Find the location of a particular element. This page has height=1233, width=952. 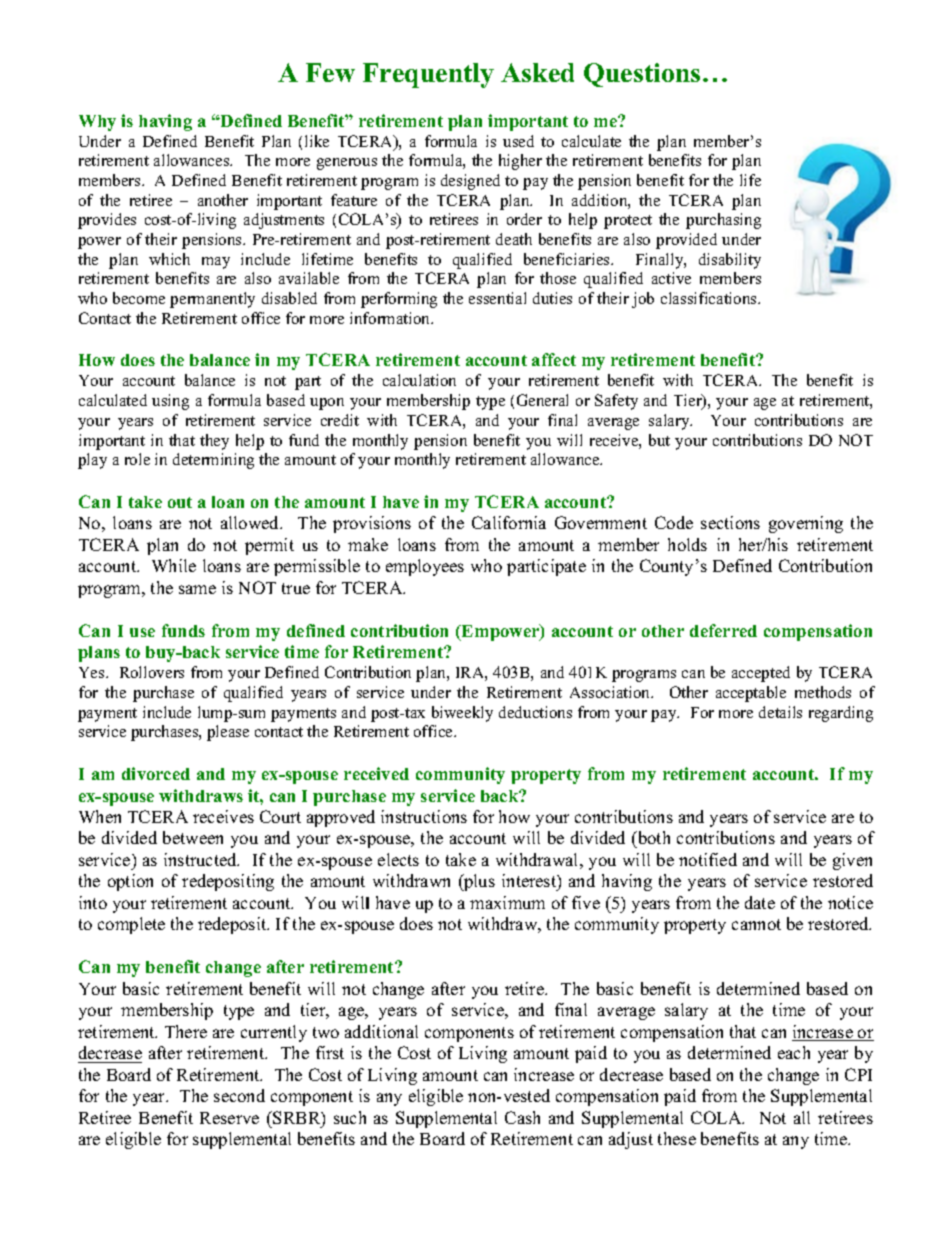

Frequently is located at coordinates (428, 75).
